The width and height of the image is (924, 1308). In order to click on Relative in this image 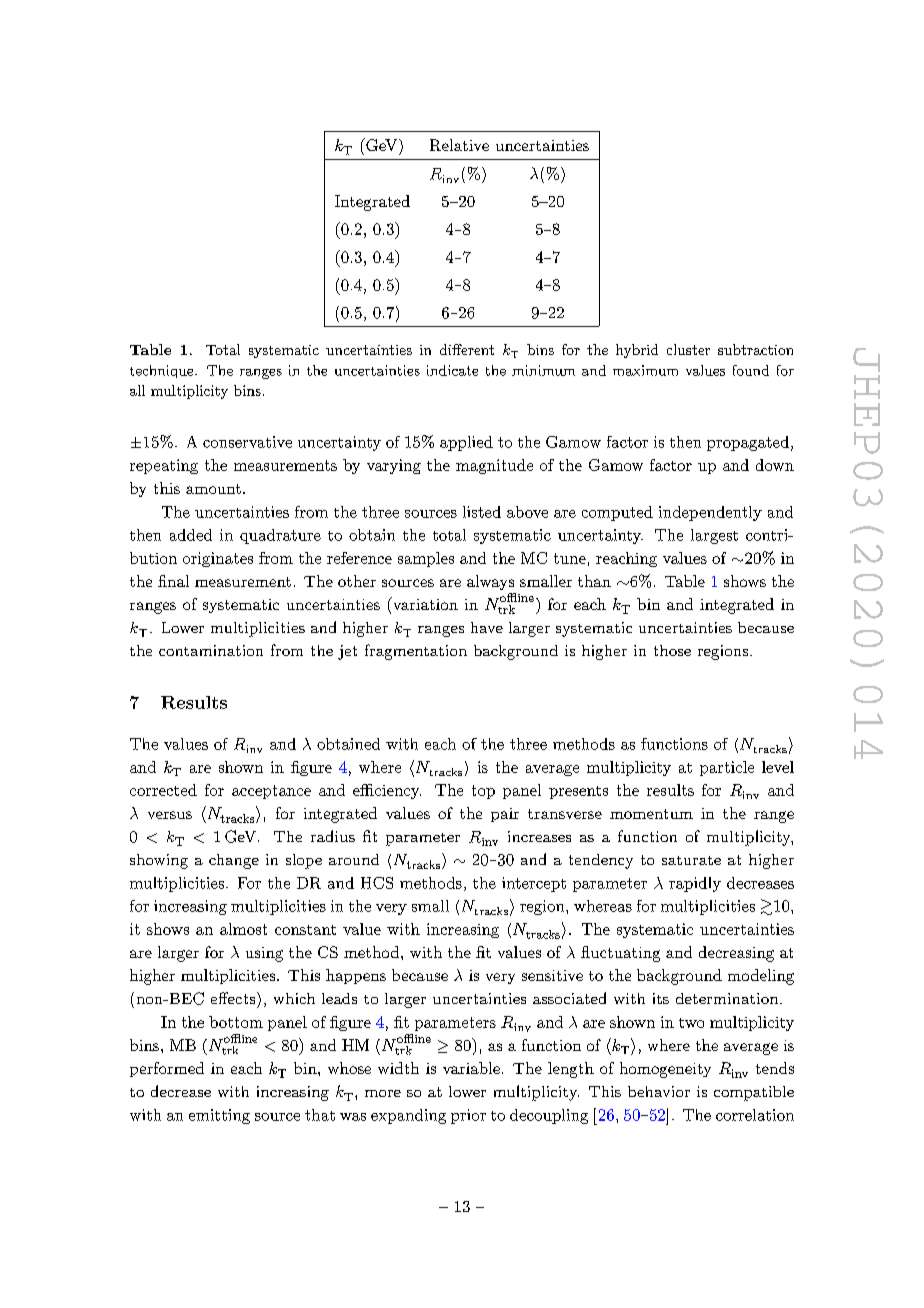, I will do `click(459, 145)`.
